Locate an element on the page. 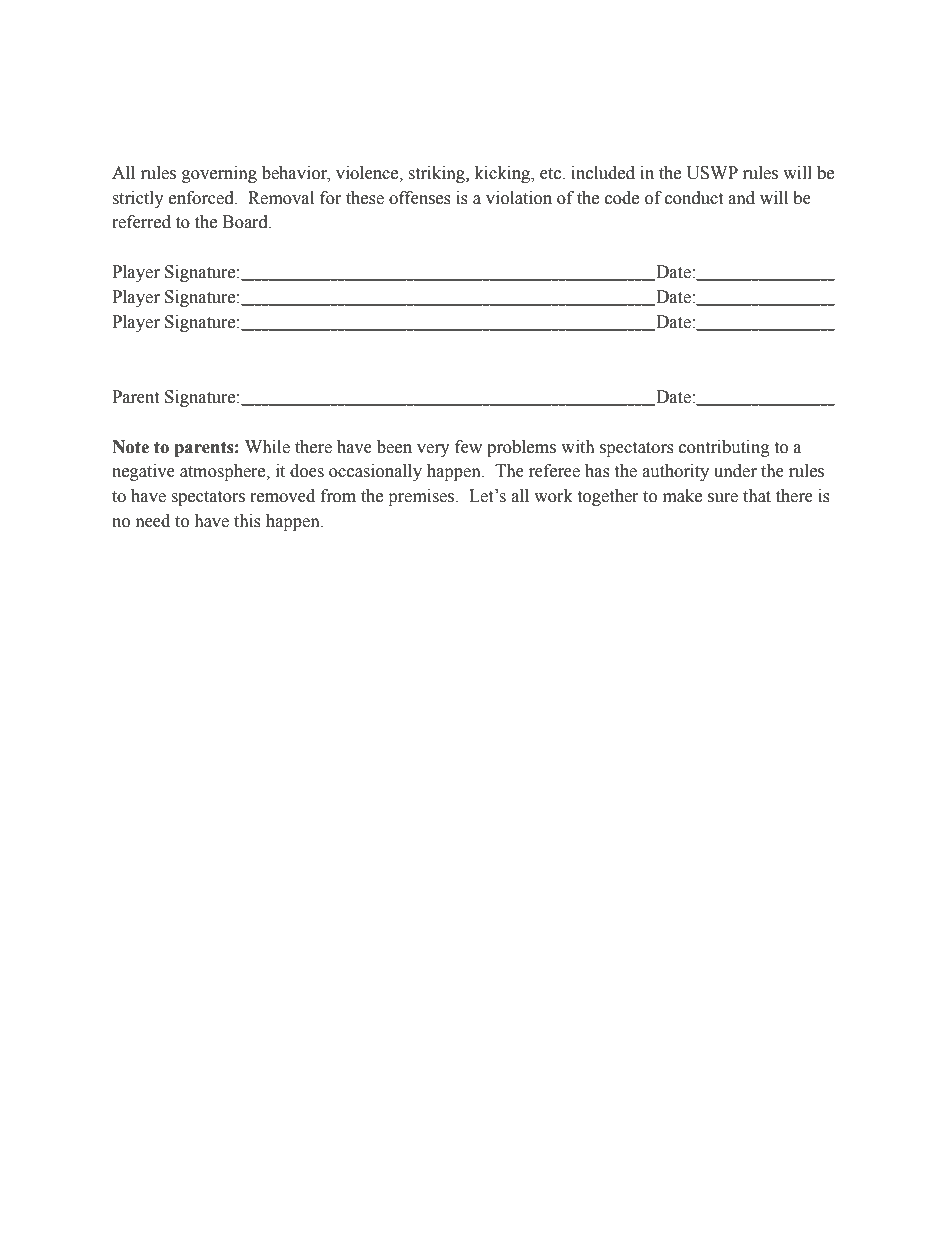 The width and height of the document is (952, 1233). Note is located at coordinates (130, 447).
